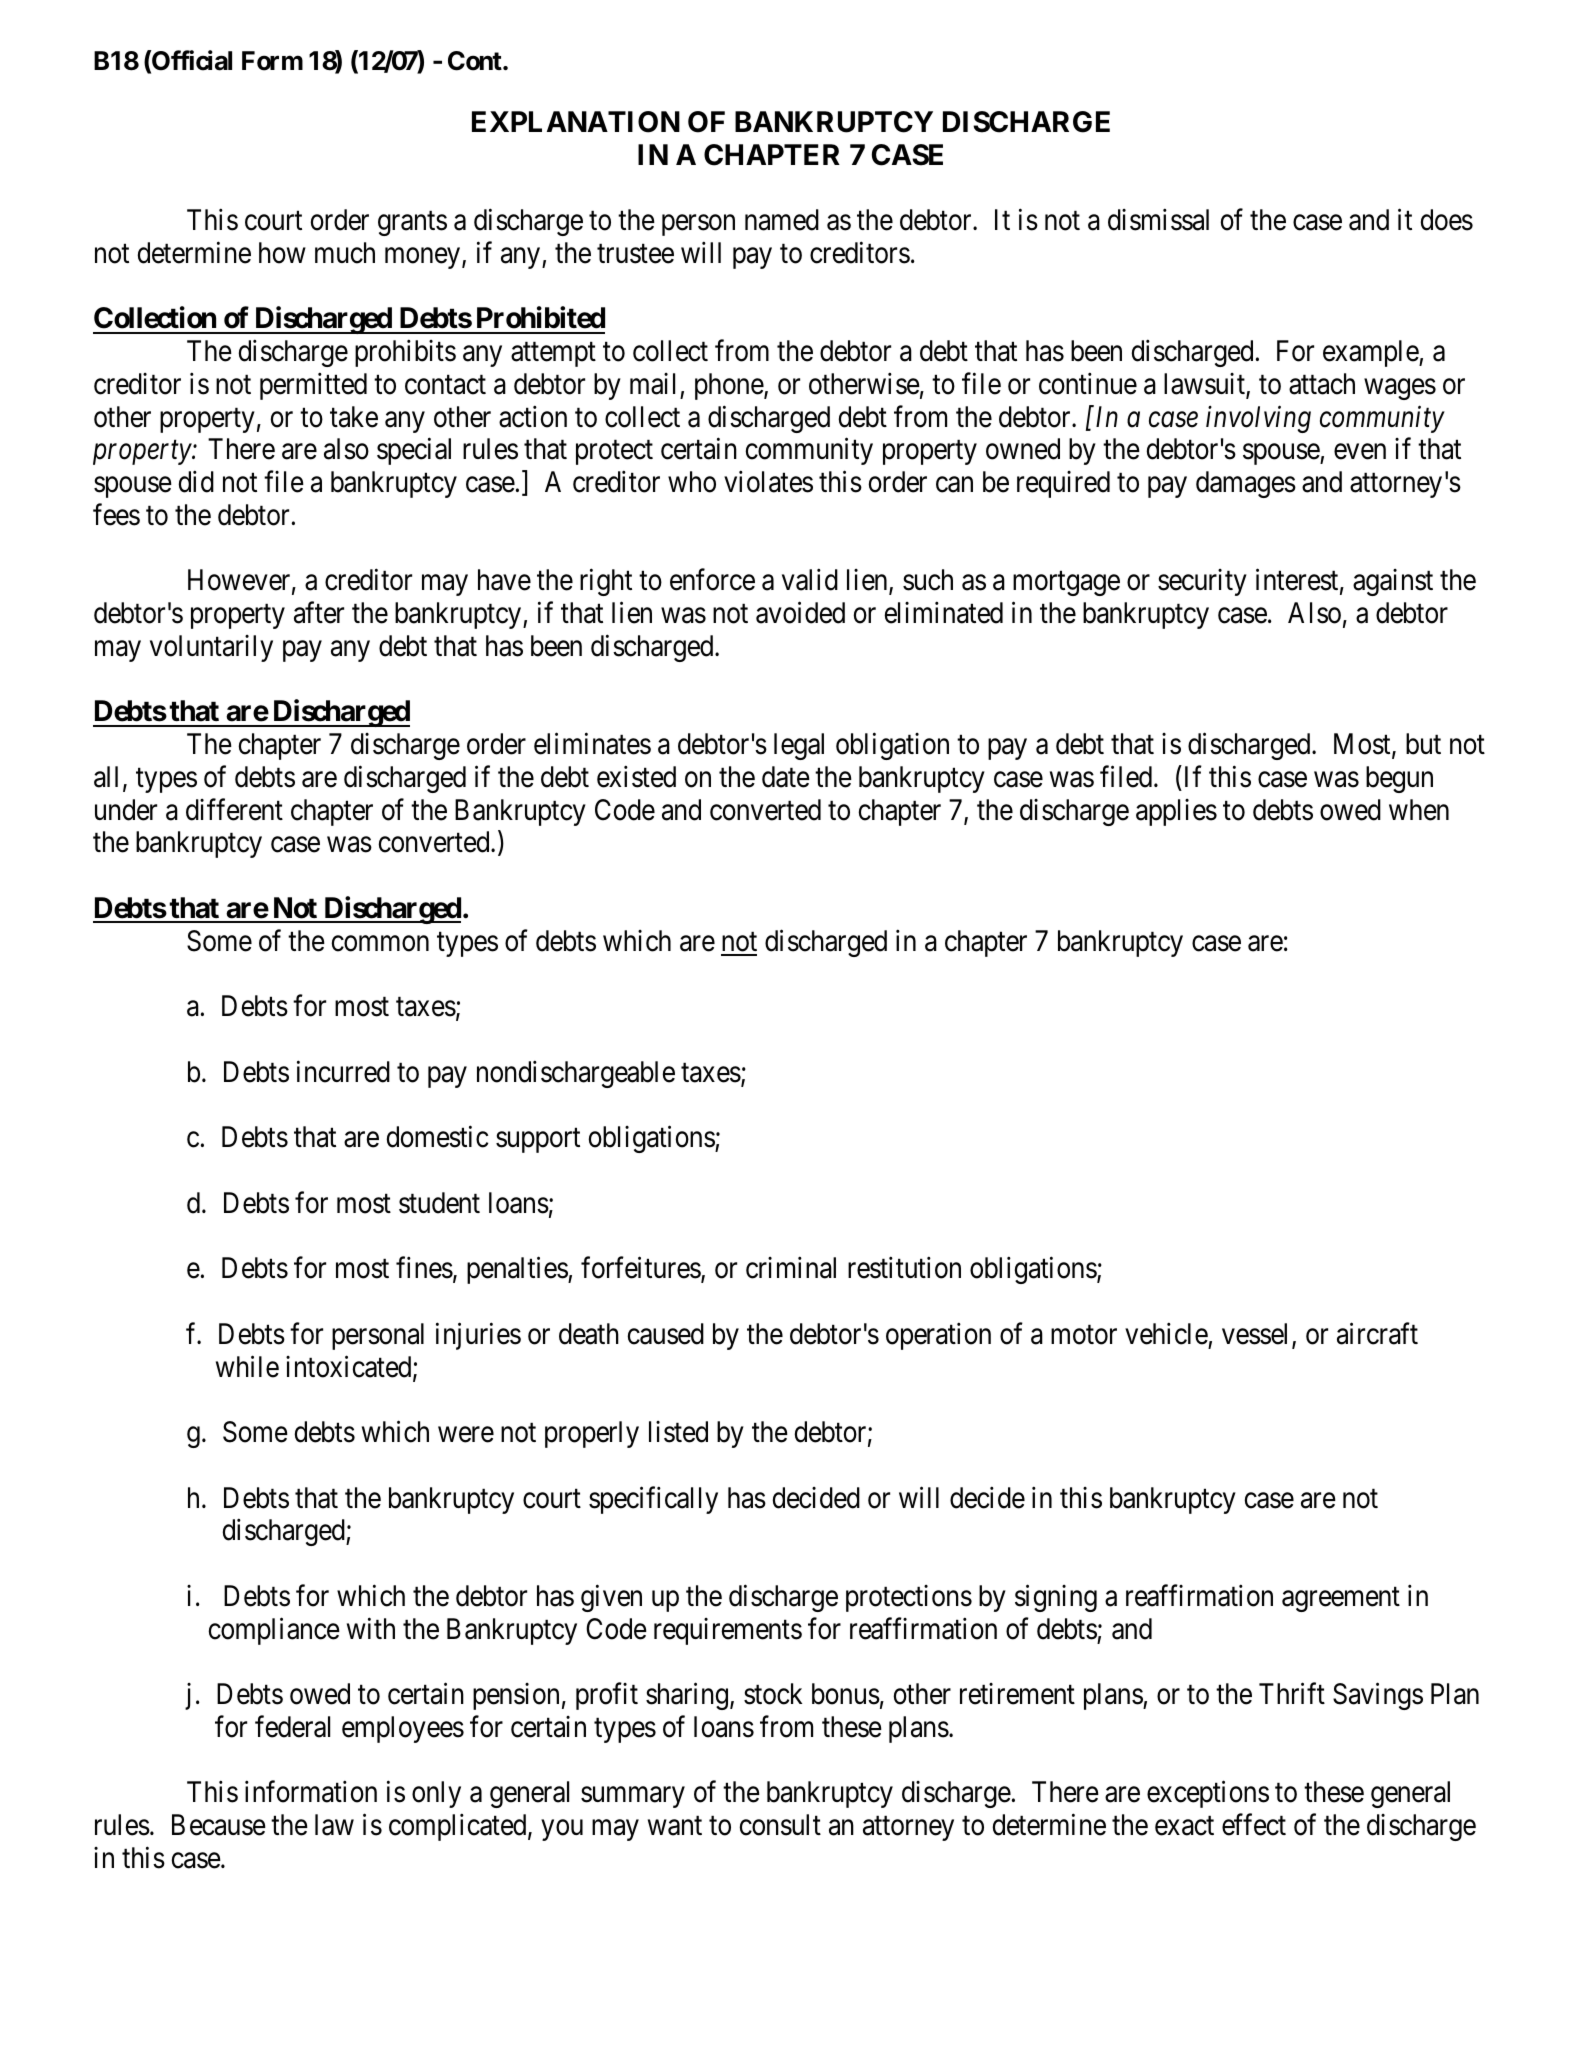  Describe the element at coordinates (1158, 220) in the screenshot. I see `dismissal` at that location.
